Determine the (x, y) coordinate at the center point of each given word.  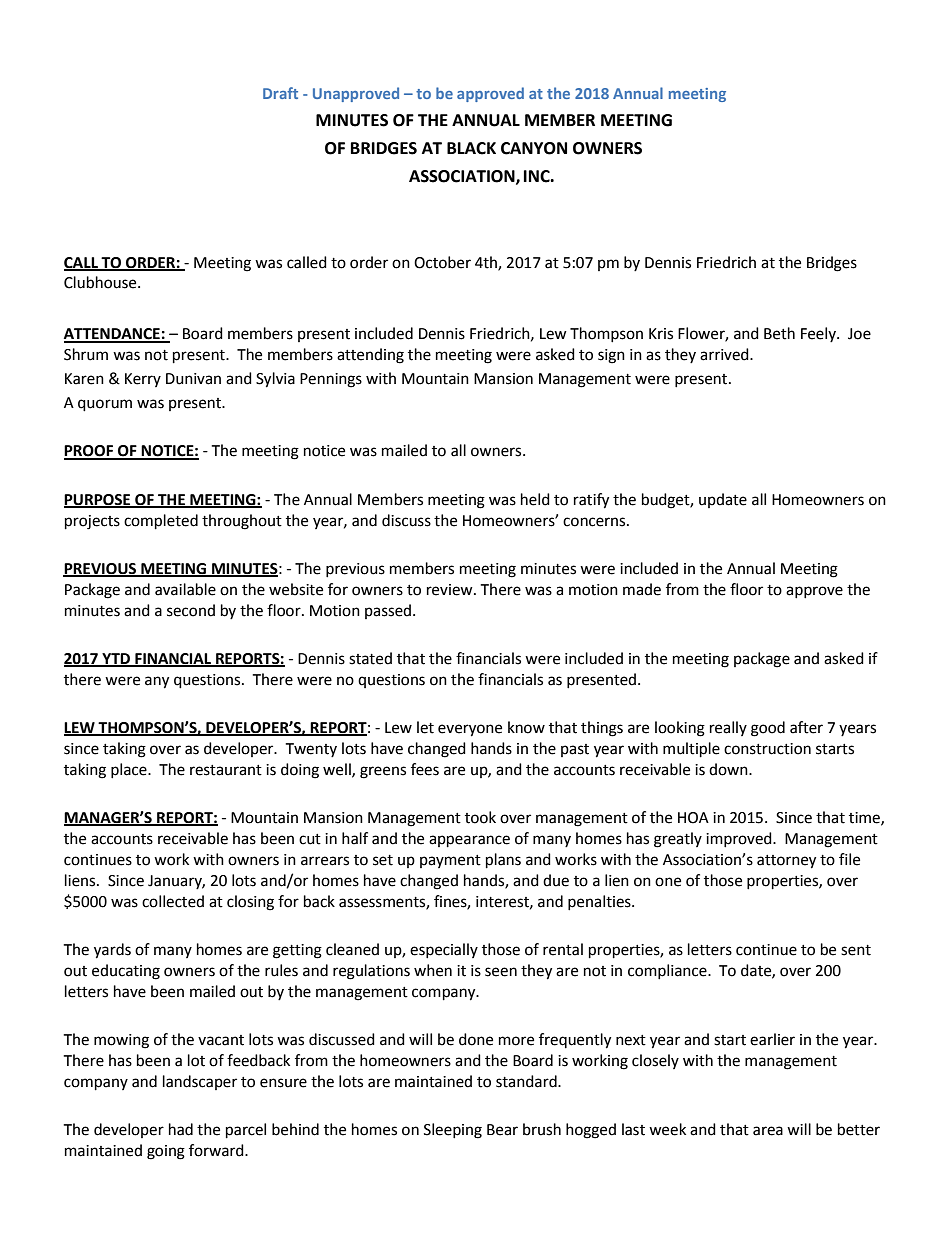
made (642, 589)
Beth (779, 333)
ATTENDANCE (113, 335)
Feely (819, 334)
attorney (786, 862)
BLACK (471, 148)
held (535, 499)
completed (161, 522)
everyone (470, 730)
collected (173, 901)
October (442, 262)
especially (444, 950)
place (130, 770)
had (181, 1129)
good (768, 729)
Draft (280, 93)
